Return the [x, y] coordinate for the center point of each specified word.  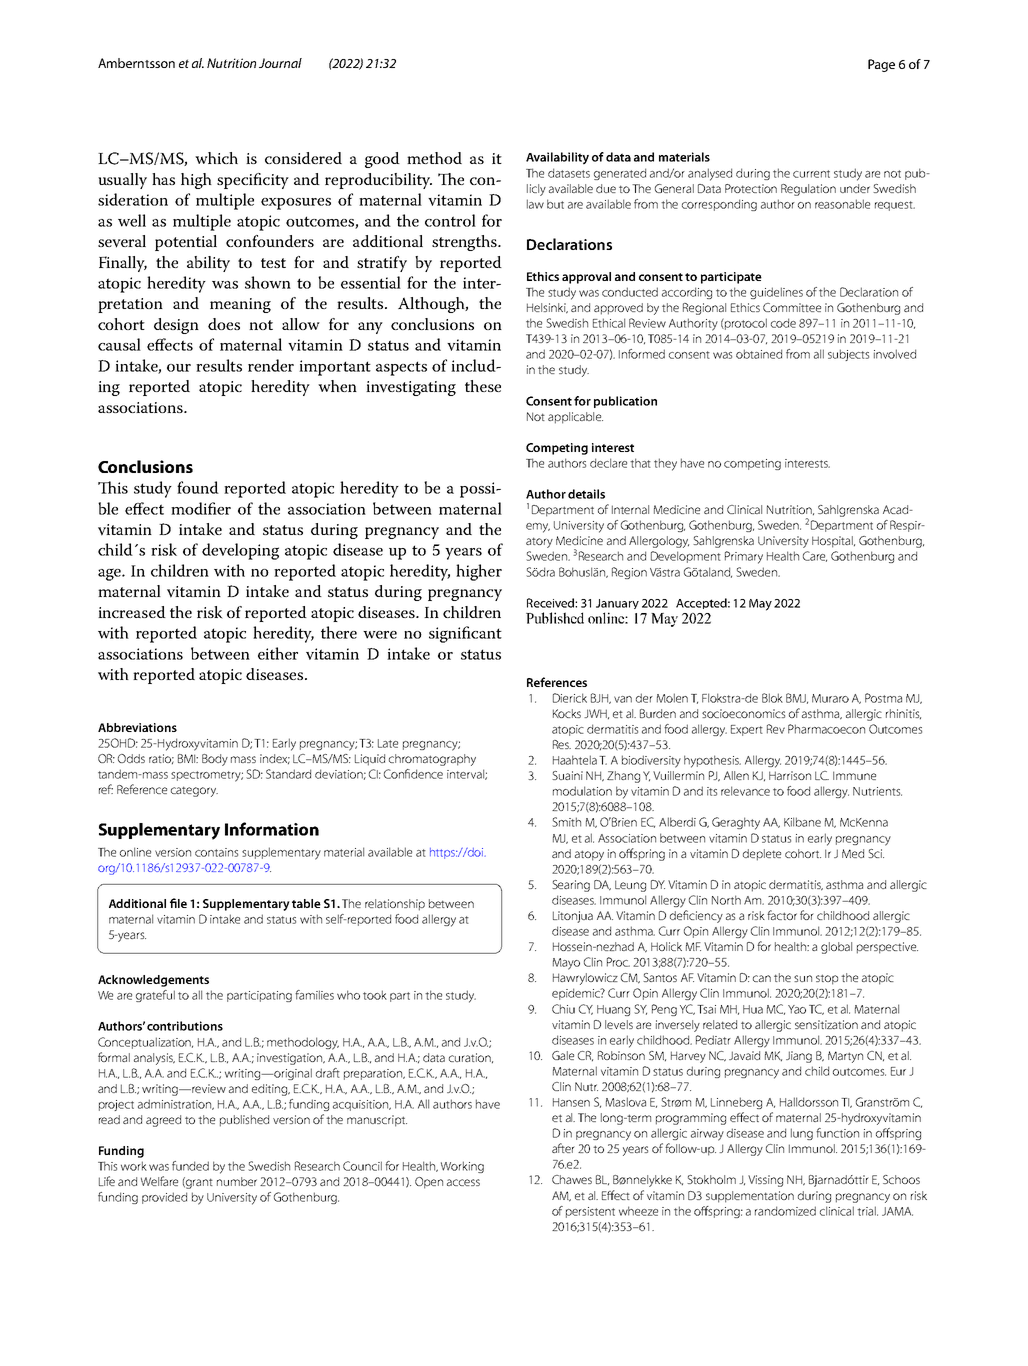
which [216, 158]
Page [881, 65]
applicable [575, 418]
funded [190, 1166]
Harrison [790, 775]
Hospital [833, 542]
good [382, 160]
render [271, 365]
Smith [566, 822]
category [194, 791]
